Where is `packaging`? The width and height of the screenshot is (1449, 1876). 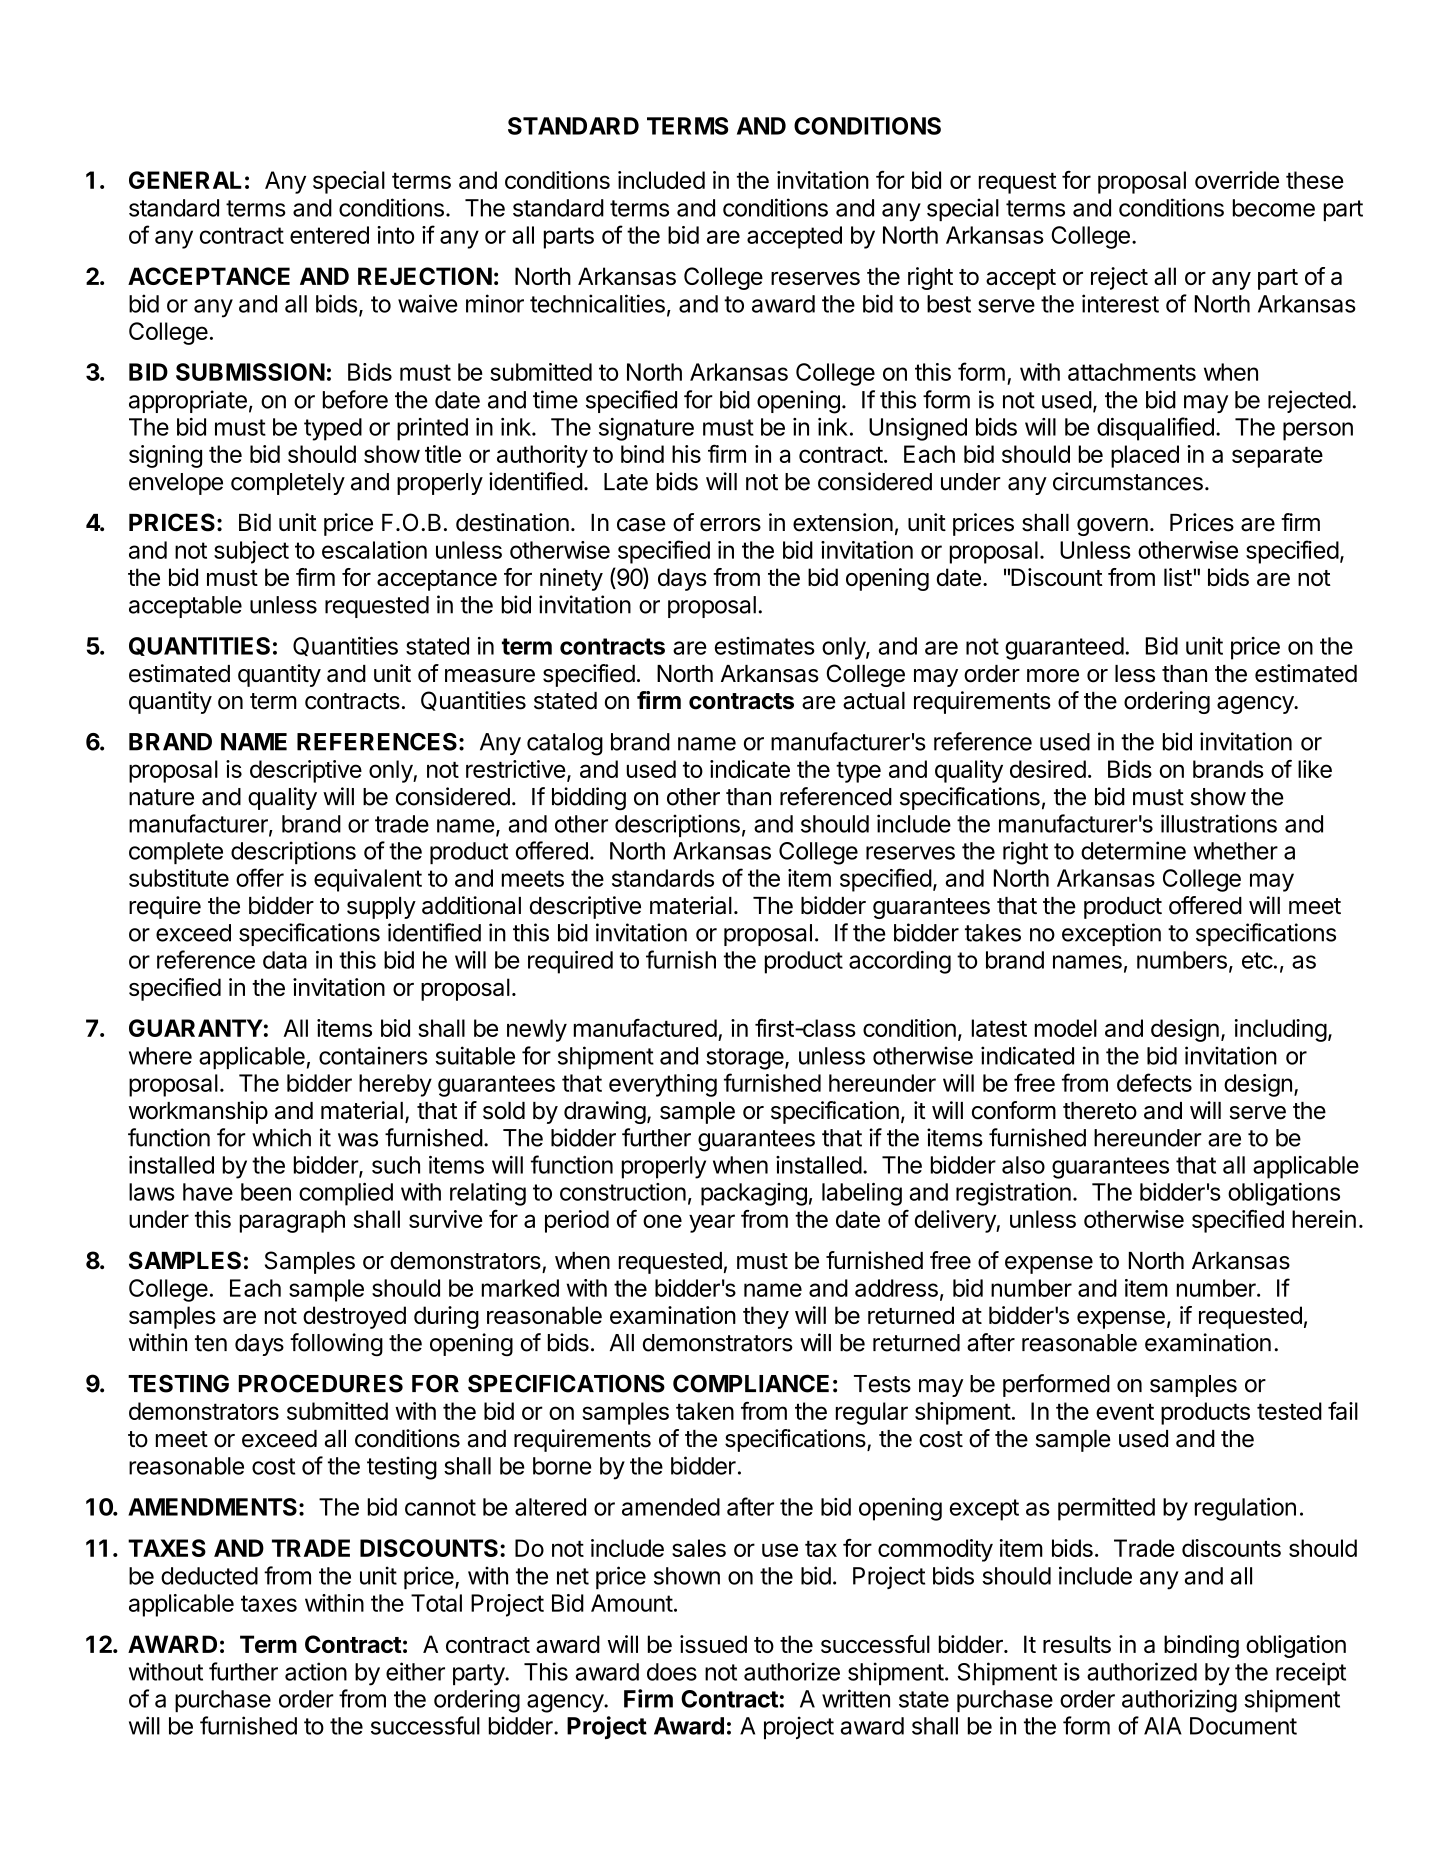 packaging is located at coordinates (754, 1194).
